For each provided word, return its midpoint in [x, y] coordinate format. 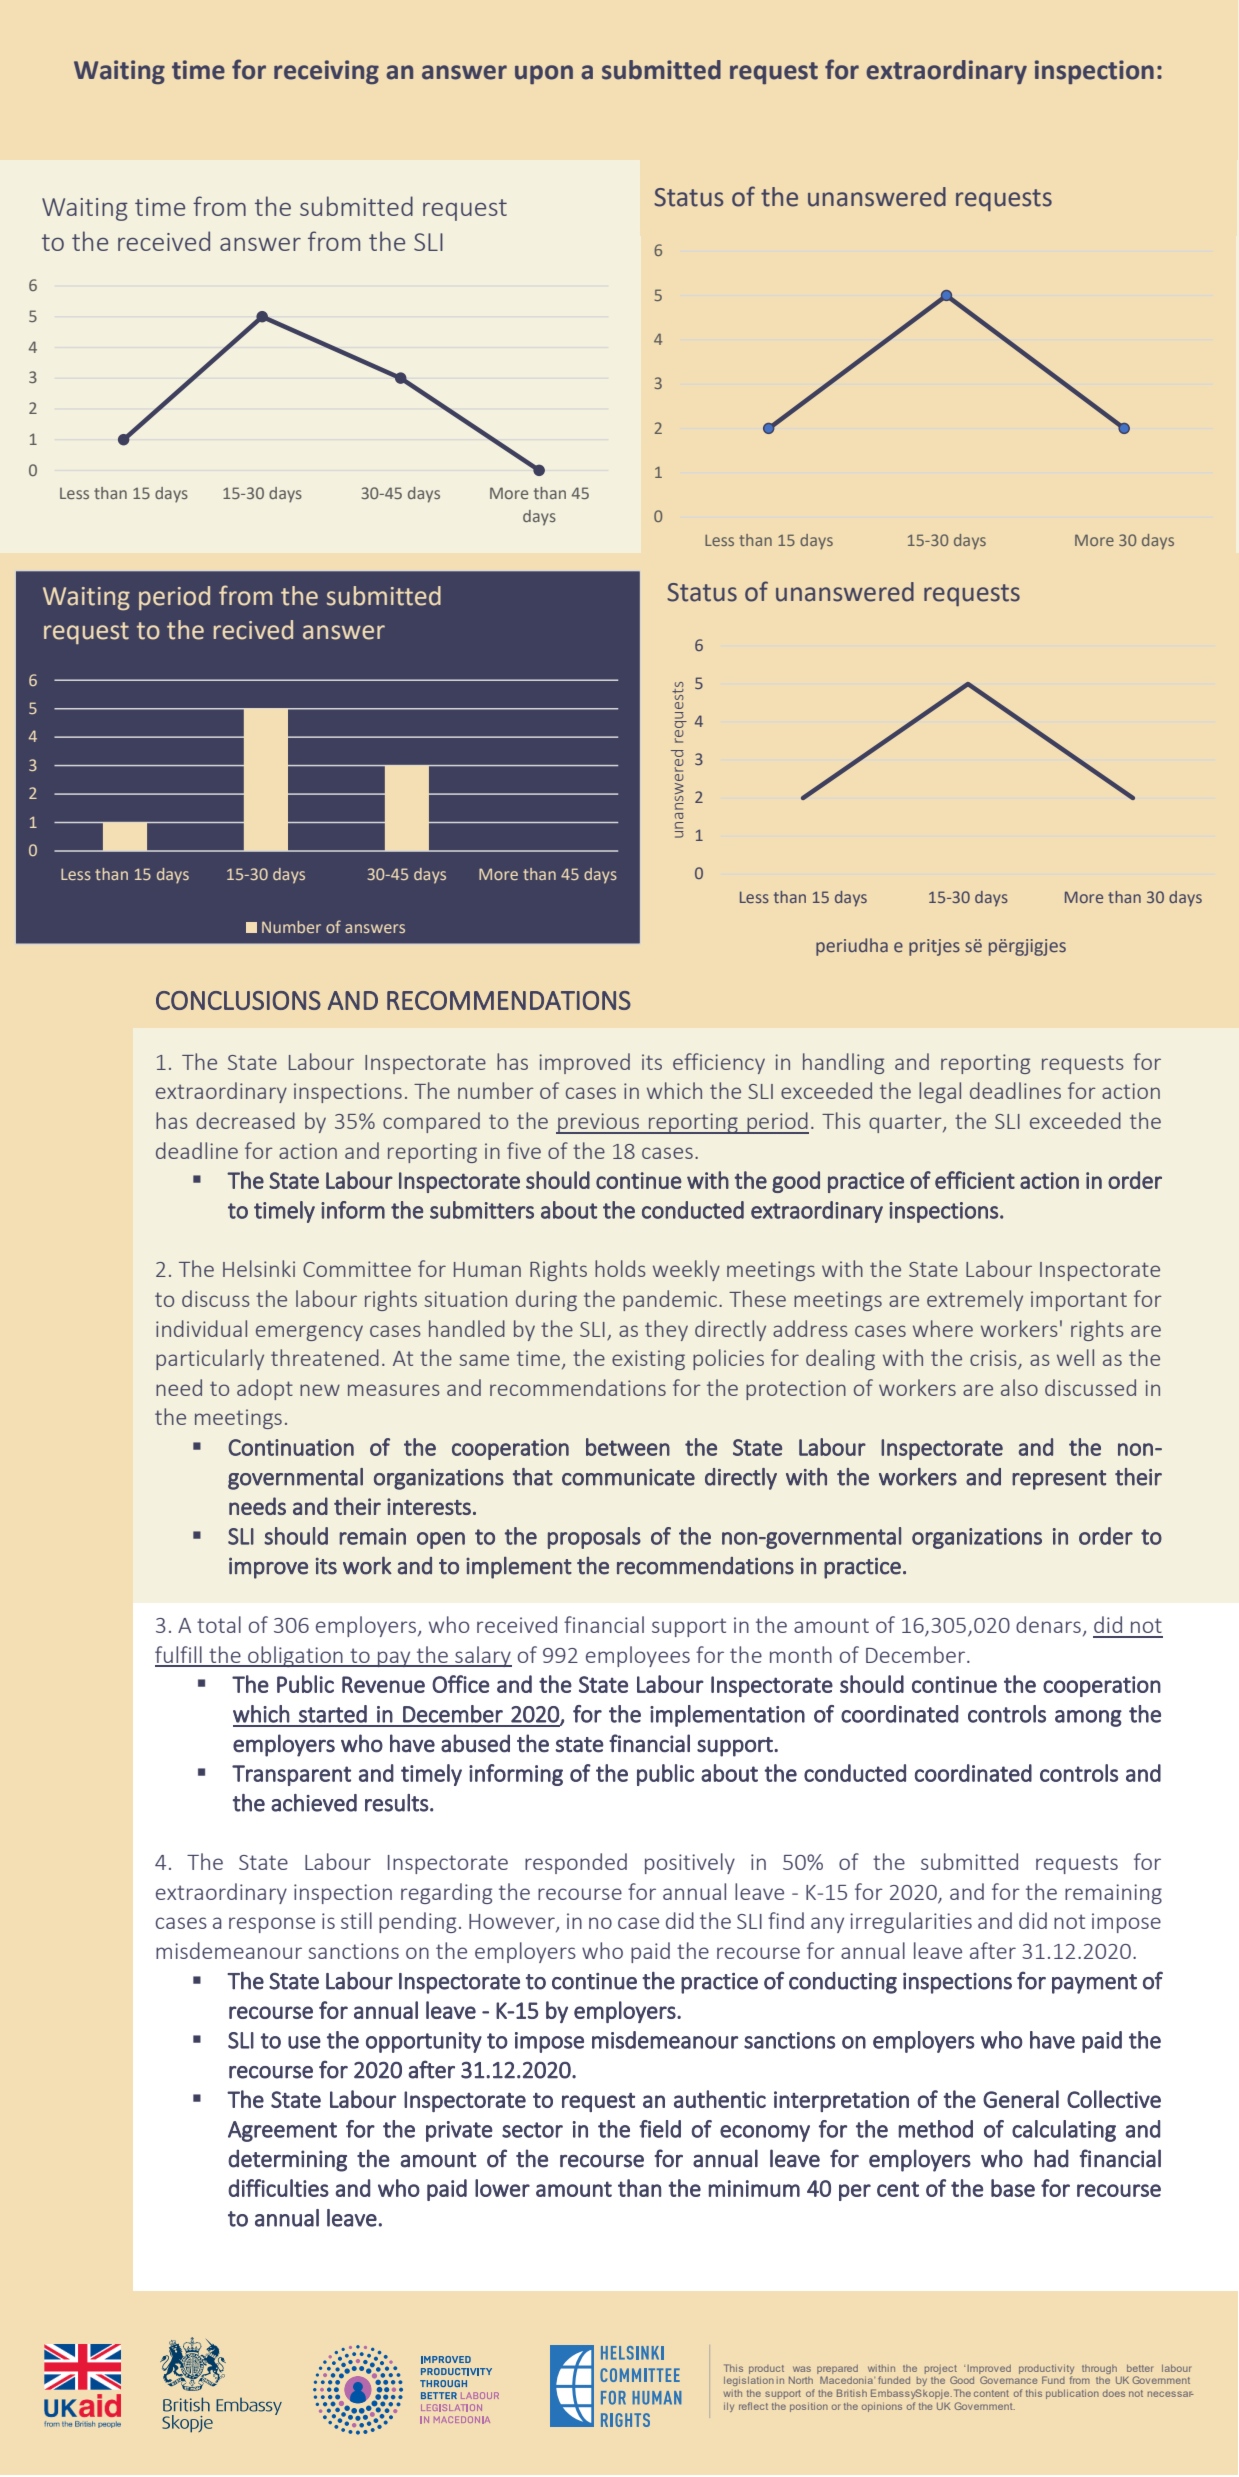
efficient [975, 1180]
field [660, 2129]
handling [843, 1063]
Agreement [282, 2131]
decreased [245, 1120]
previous [599, 1123]
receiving [326, 72]
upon [544, 74]
